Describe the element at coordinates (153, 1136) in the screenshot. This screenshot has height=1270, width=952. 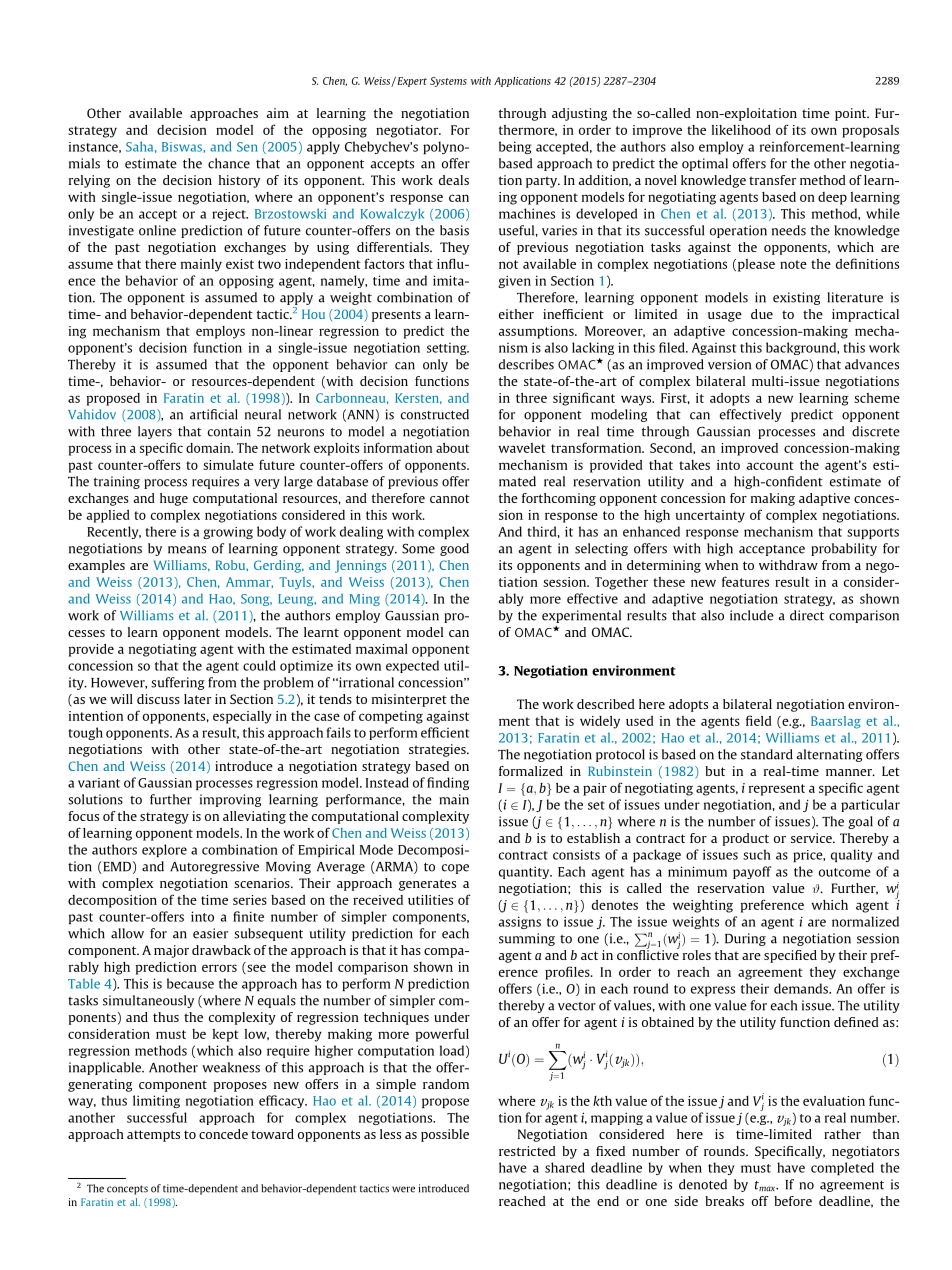
I see `attempts` at that location.
